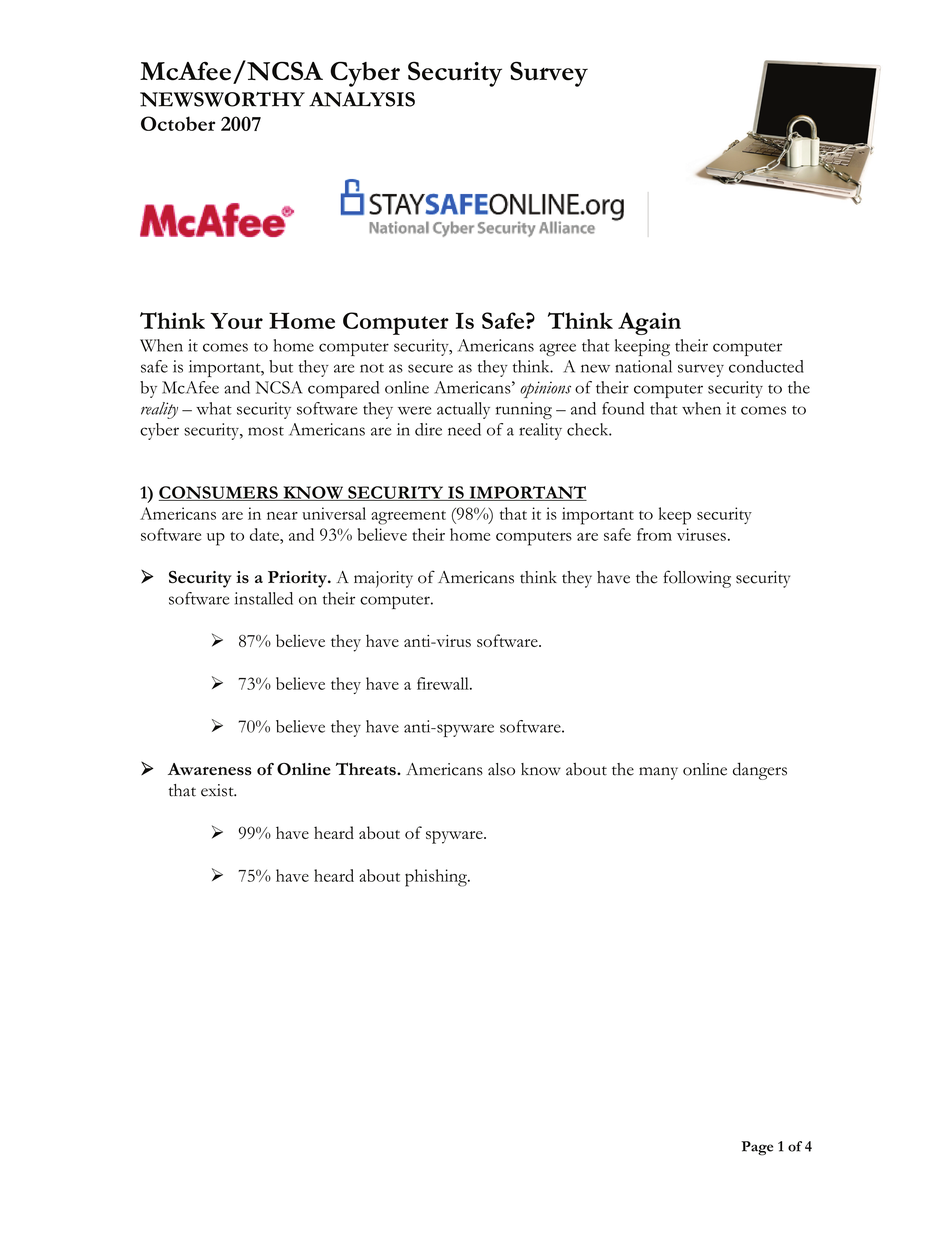  Describe the element at coordinates (464, 429) in the document. I see `need` at that location.
